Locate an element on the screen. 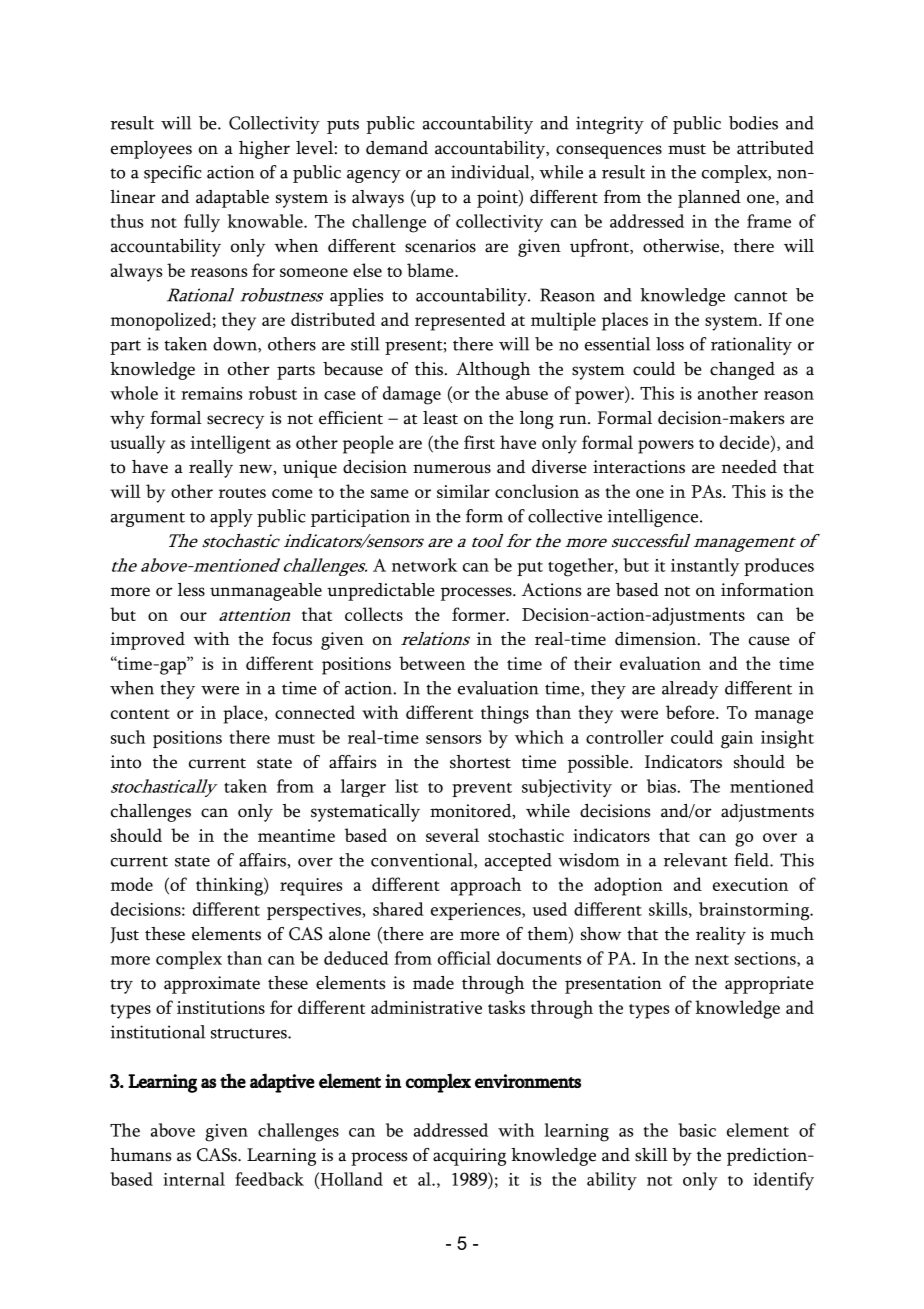  least is located at coordinates (440, 418).
